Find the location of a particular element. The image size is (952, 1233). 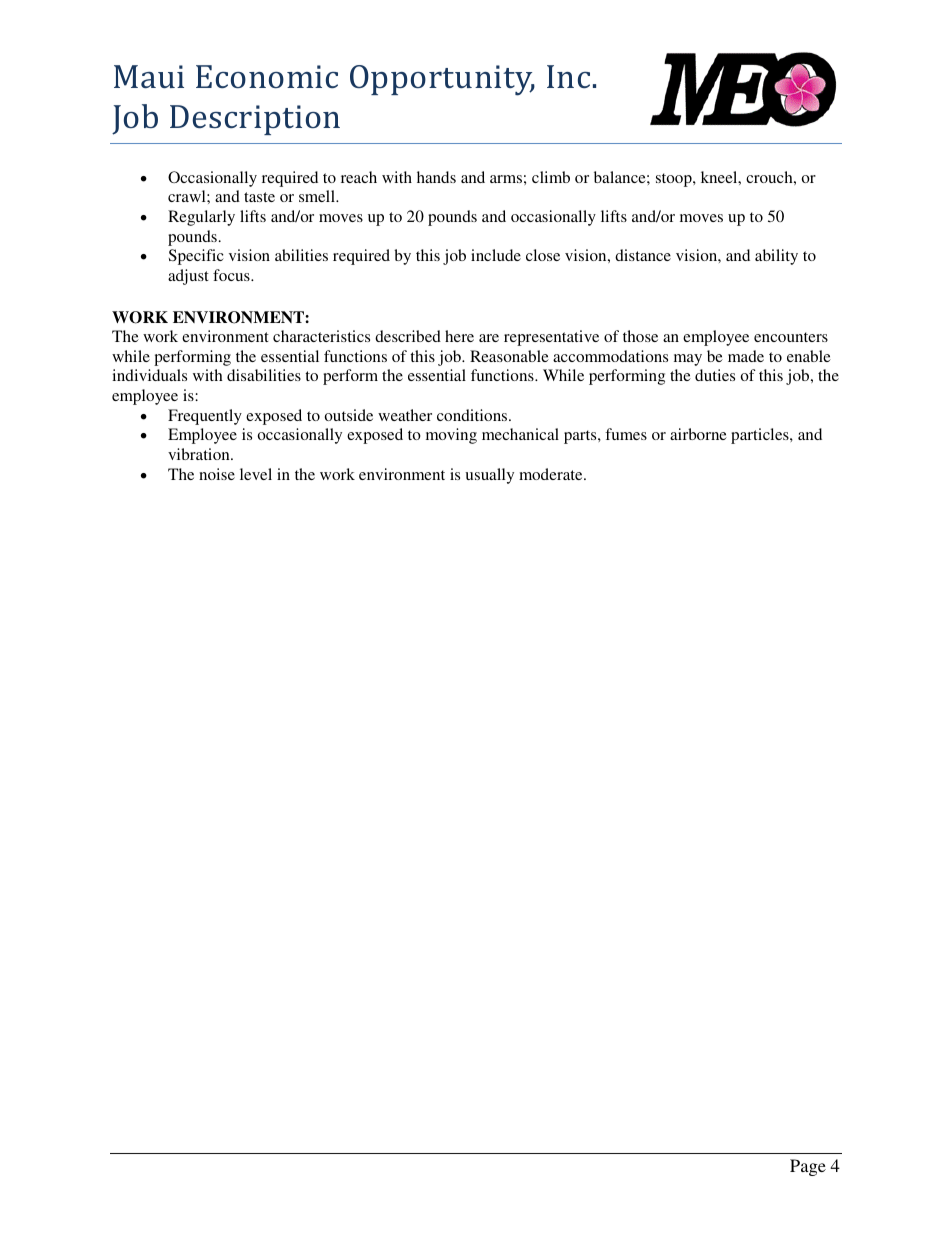

stoop is located at coordinates (675, 180).
